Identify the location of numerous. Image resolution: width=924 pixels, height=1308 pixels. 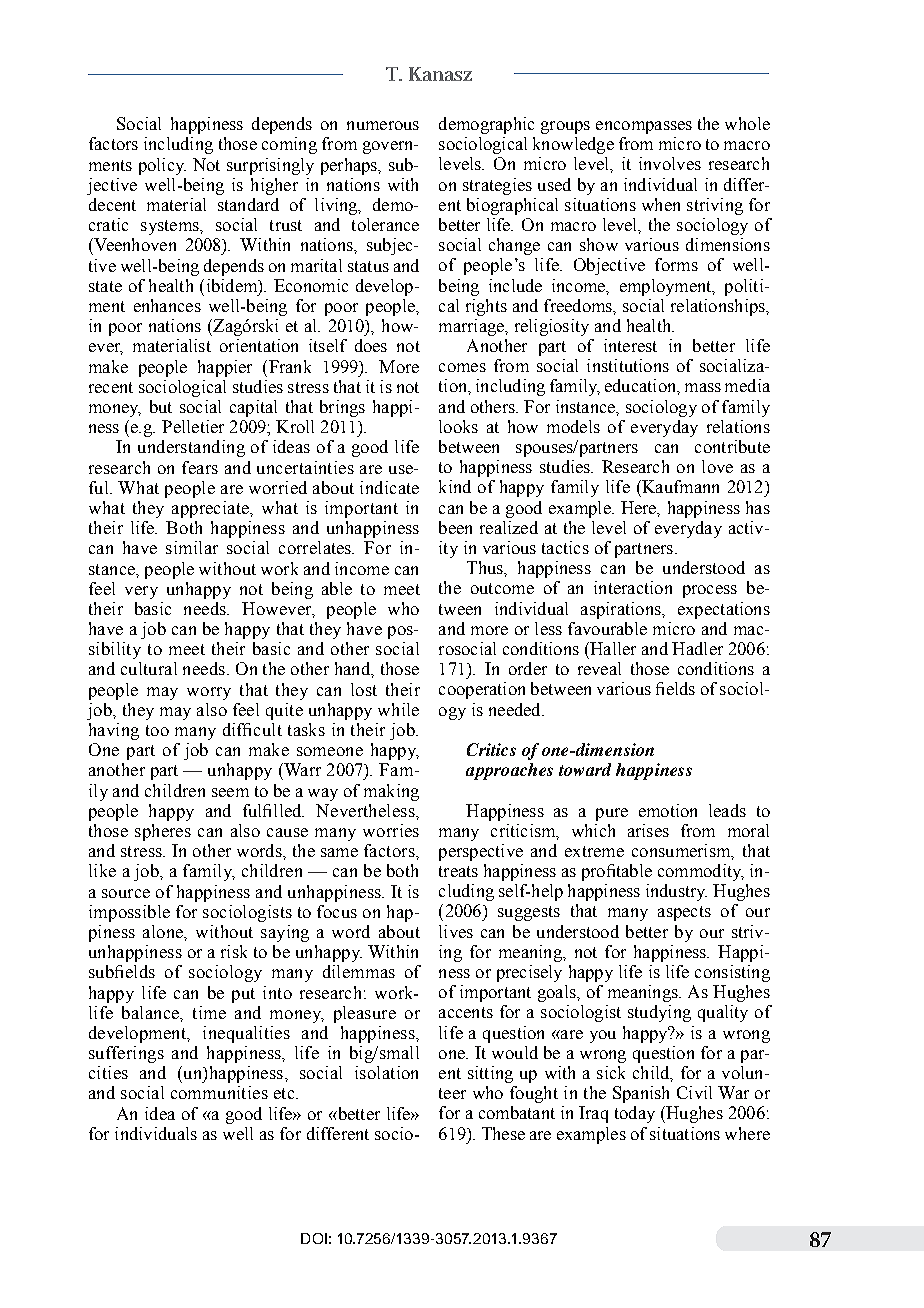
(383, 125).
